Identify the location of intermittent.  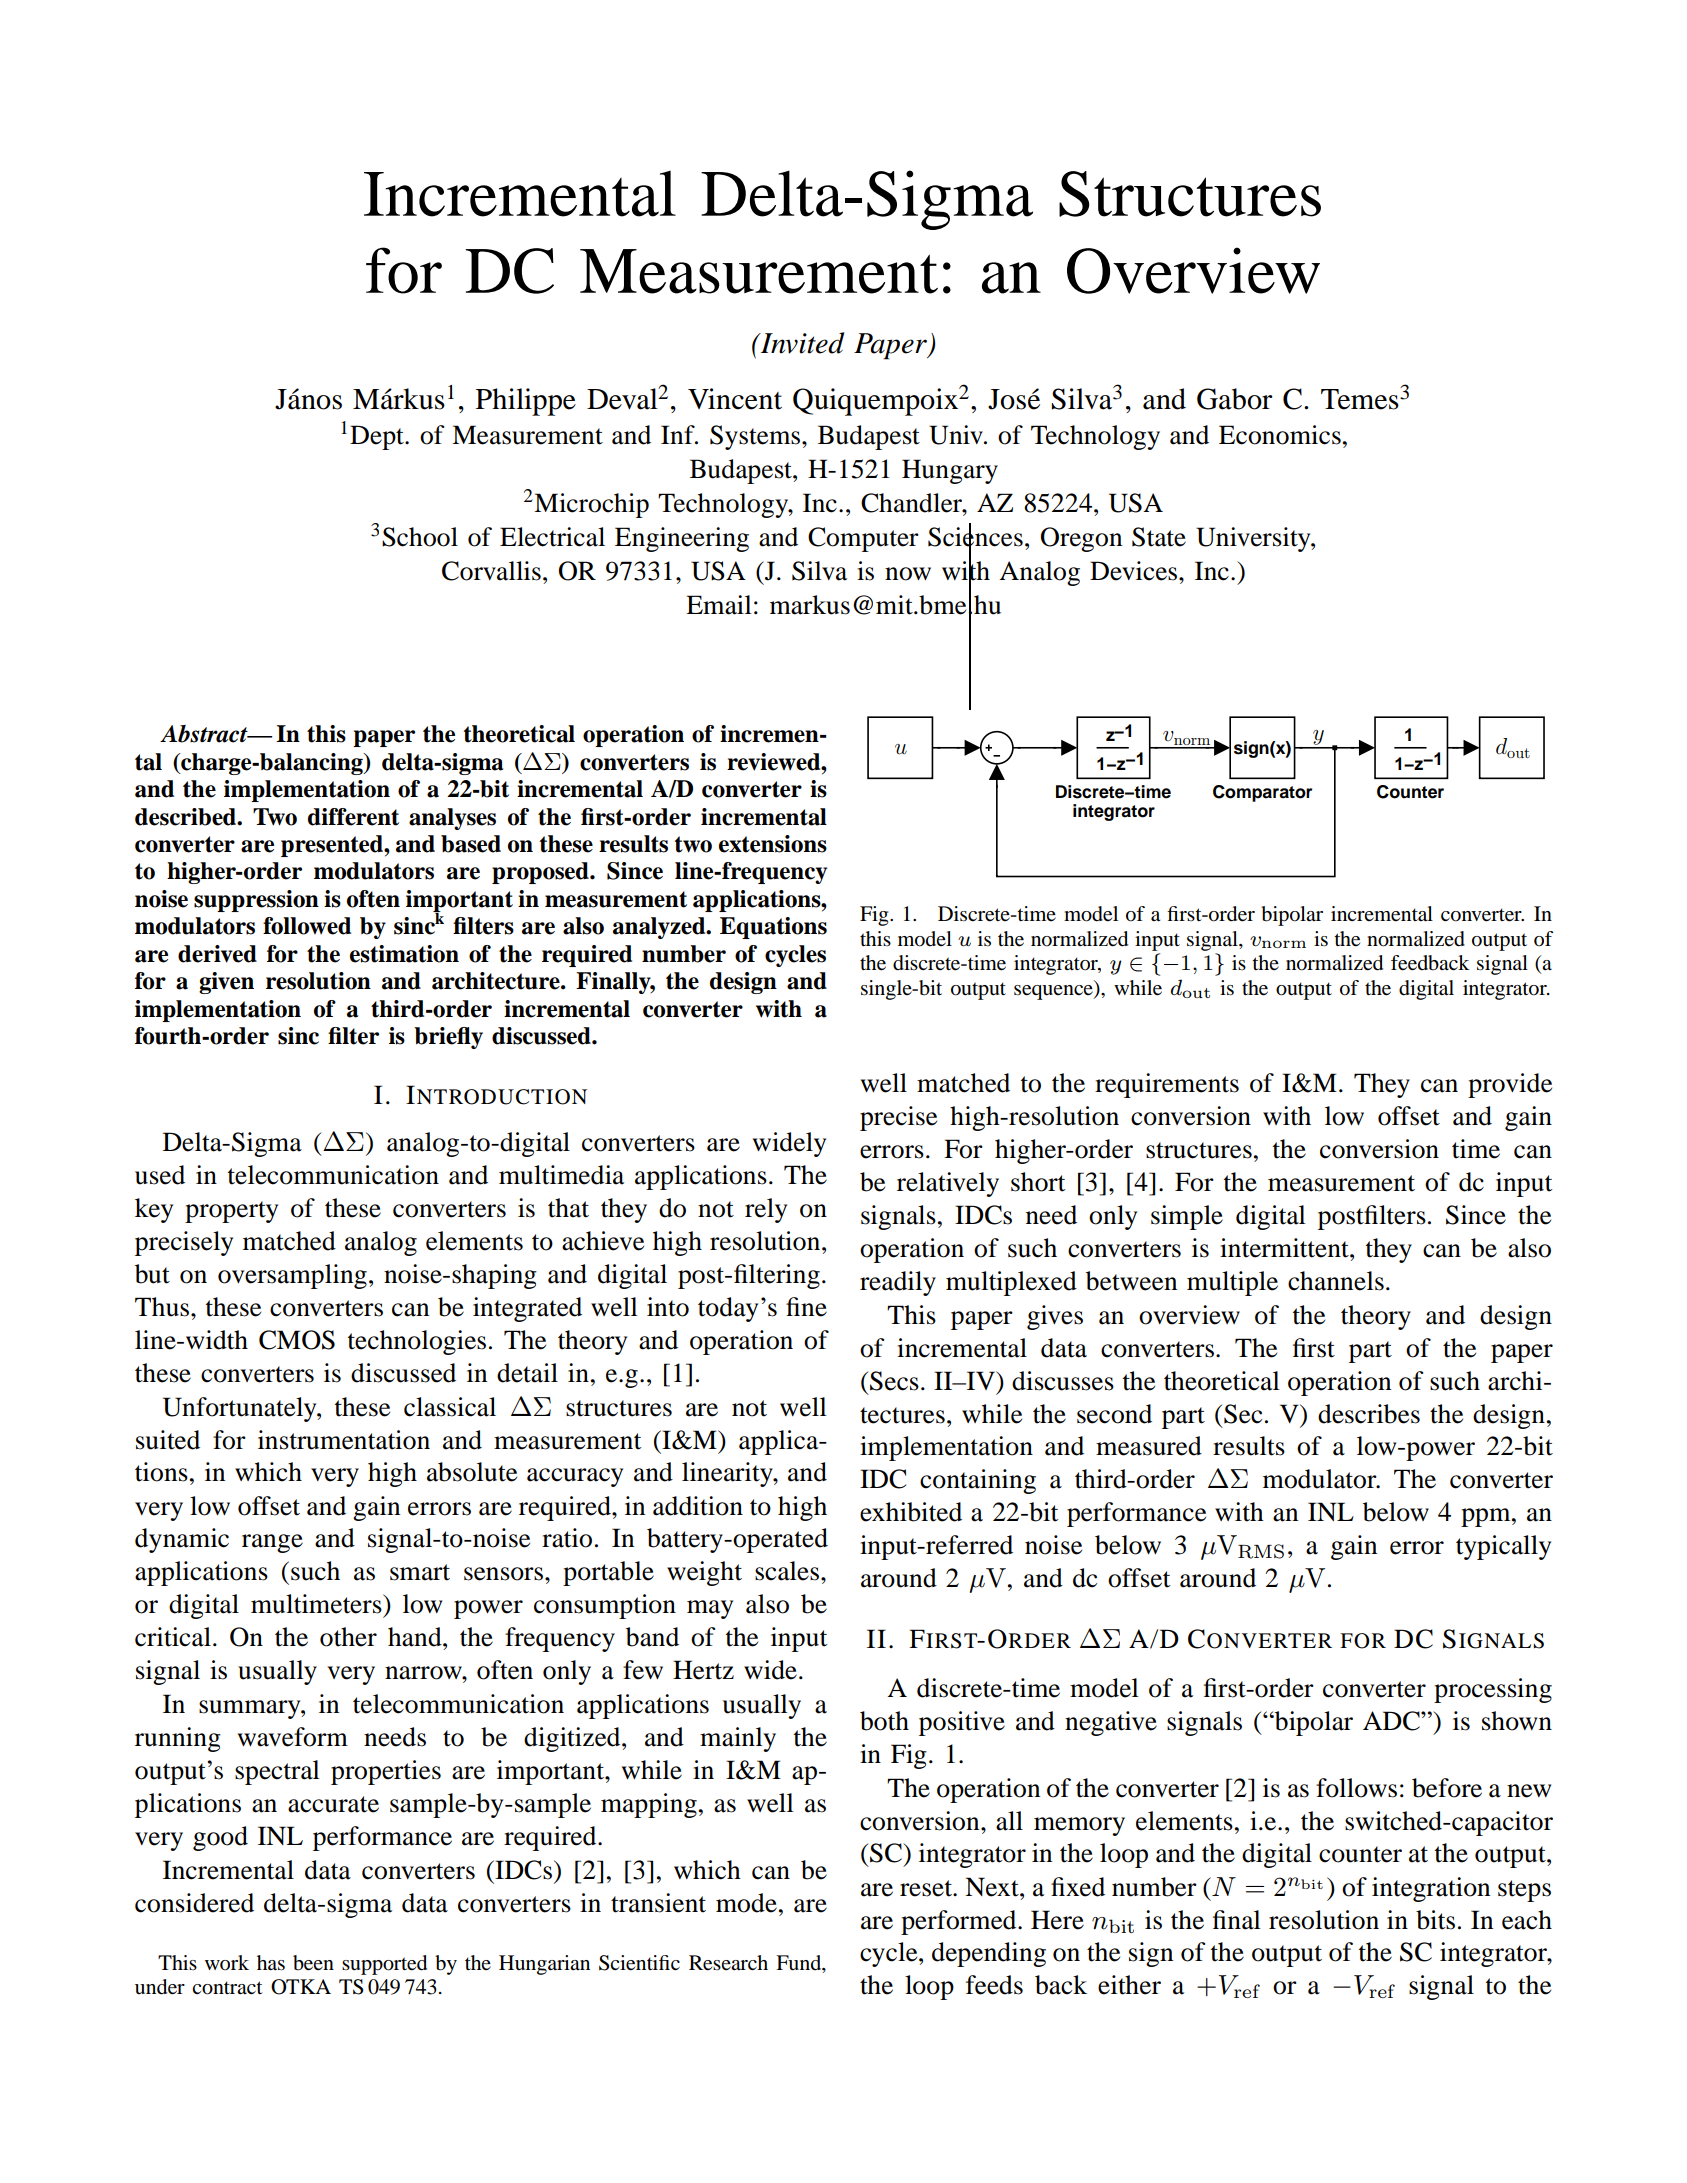
(1285, 1248).
